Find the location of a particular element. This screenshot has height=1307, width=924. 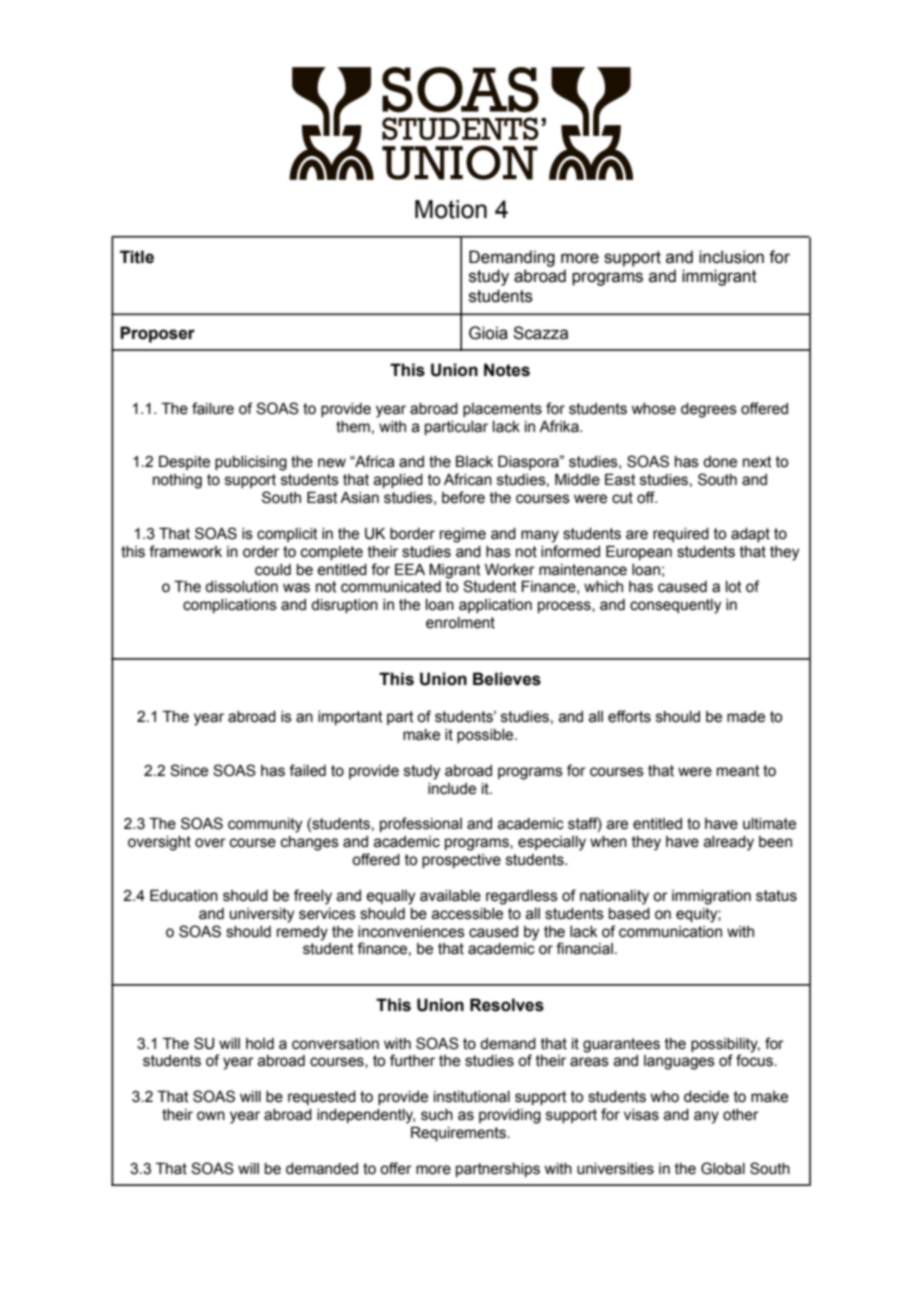

university is located at coordinates (262, 915).
